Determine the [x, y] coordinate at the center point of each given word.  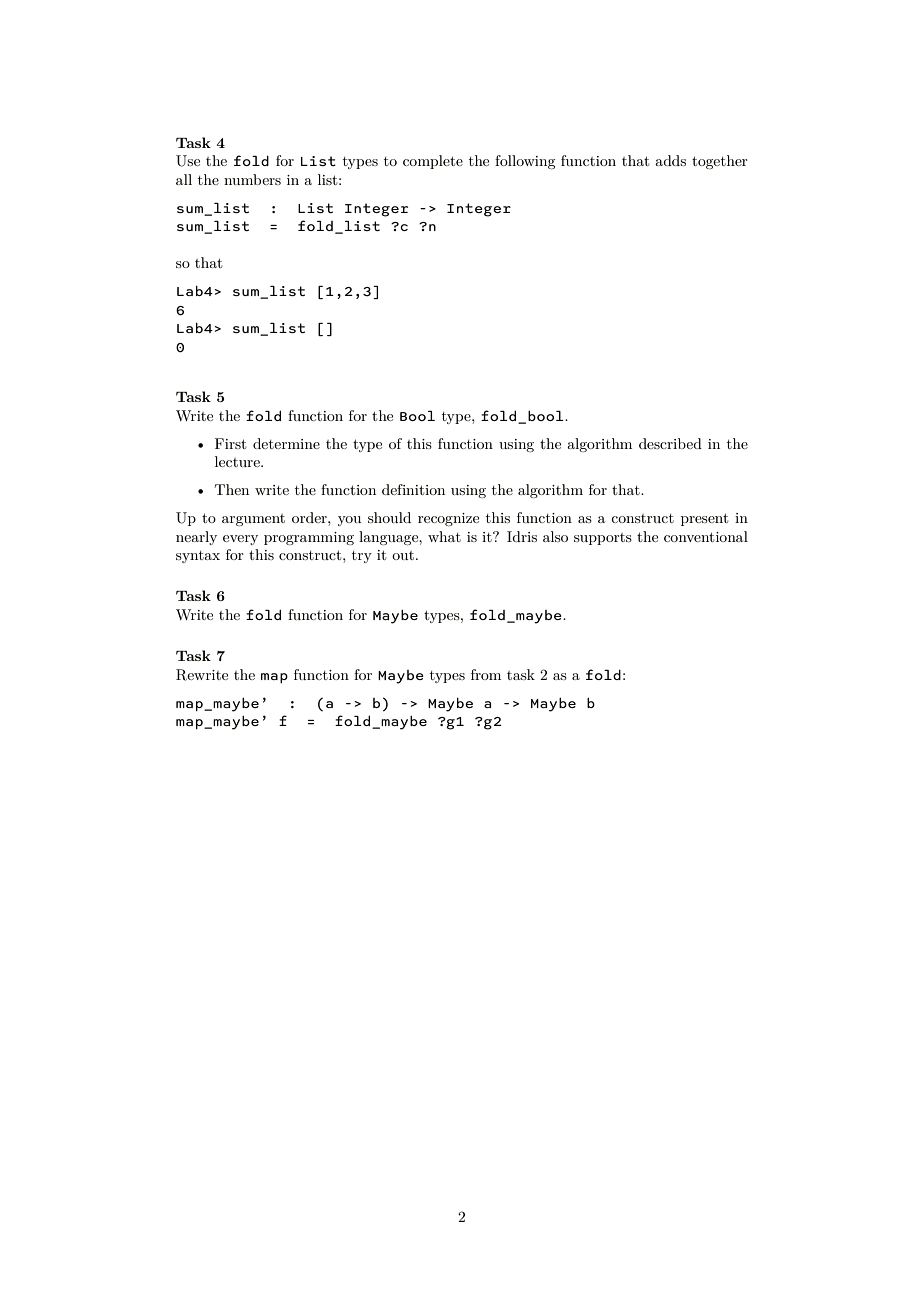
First [230, 443]
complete [433, 162]
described [670, 443]
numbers [252, 179]
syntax [198, 557]
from [486, 674]
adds [670, 160]
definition [413, 489]
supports [603, 539]
